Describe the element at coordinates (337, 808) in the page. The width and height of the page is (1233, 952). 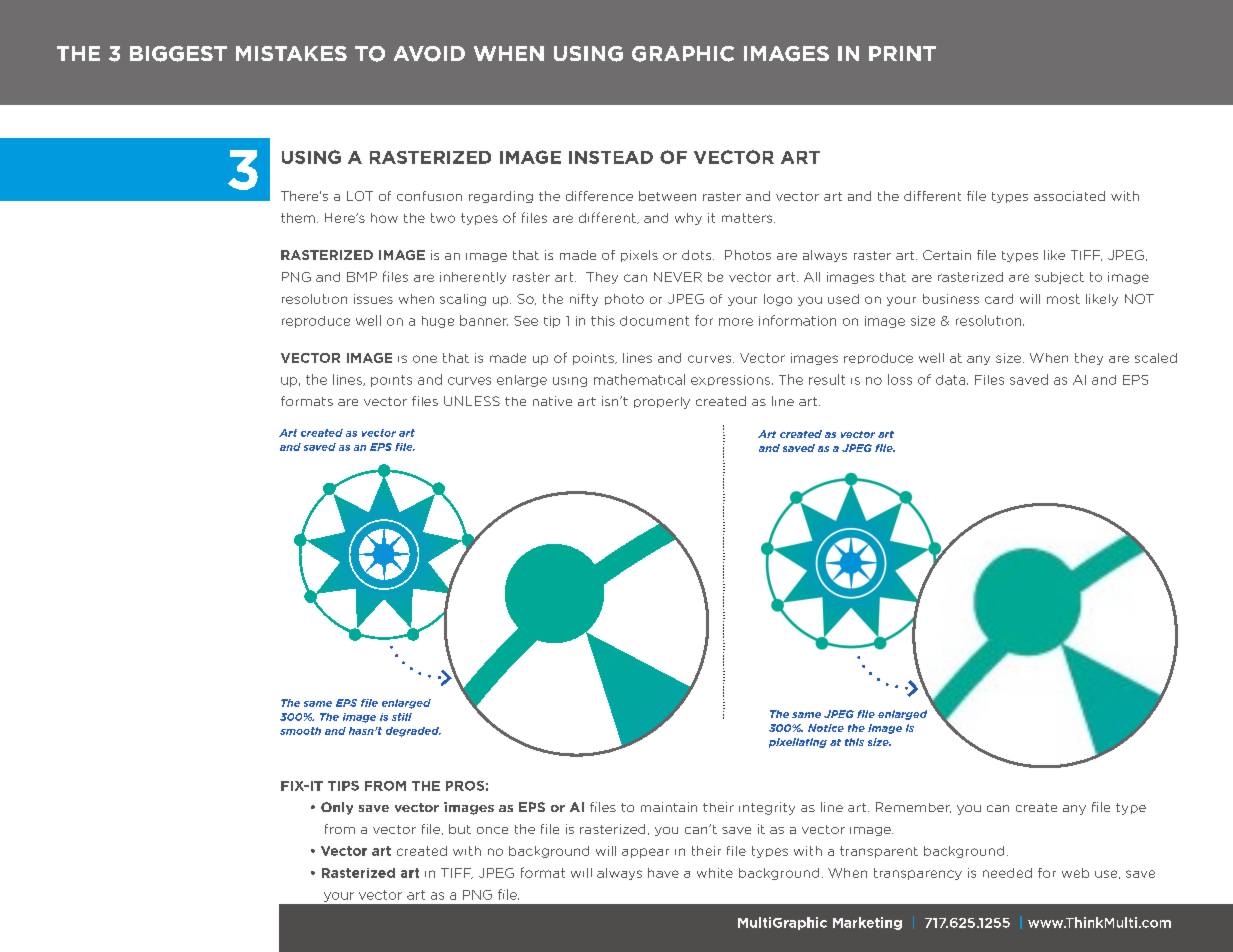
I see `Only` at that location.
